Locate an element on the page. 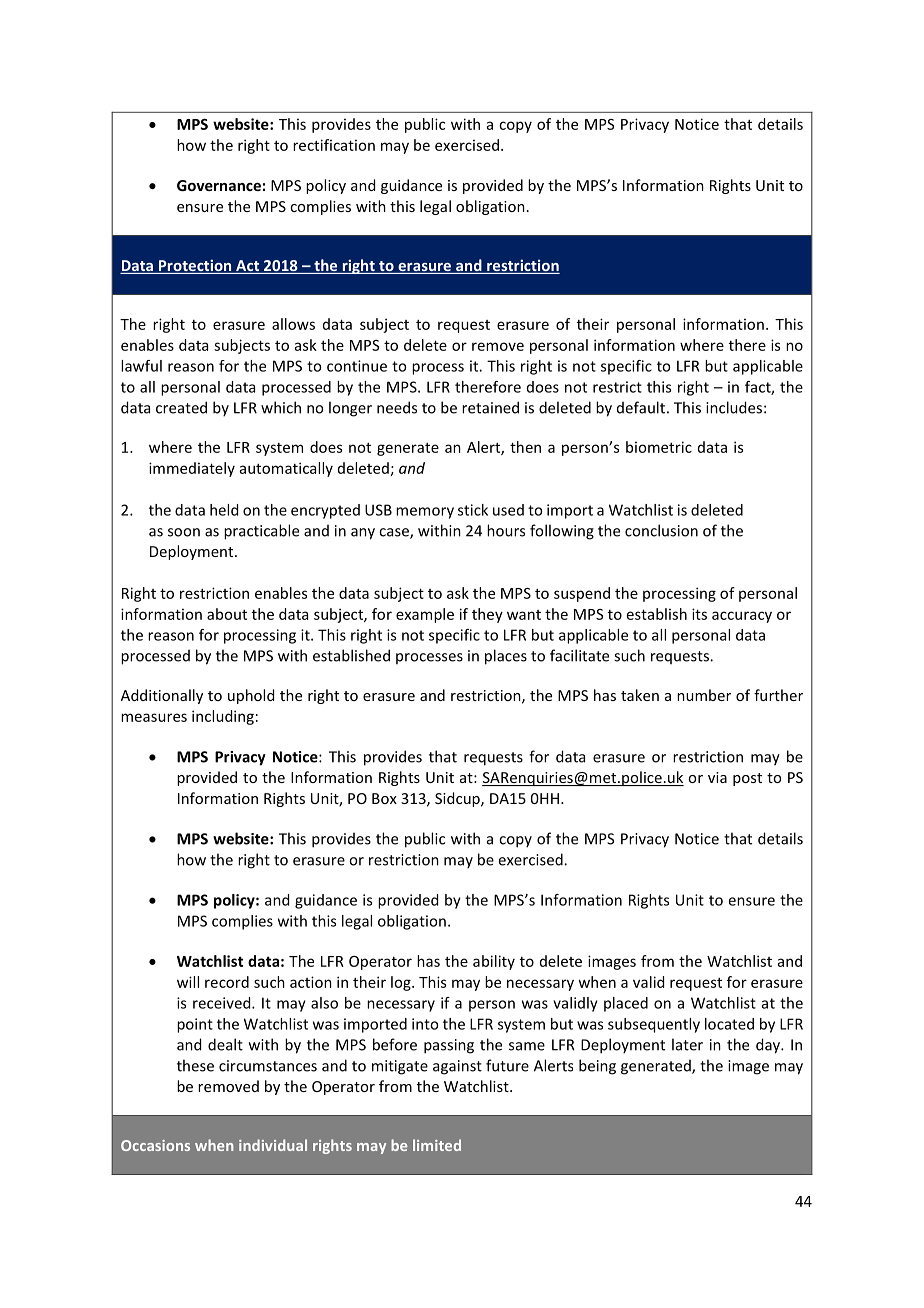 The height and width of the page is (1308, 924). limited is located at coordinates (437, 1145).
